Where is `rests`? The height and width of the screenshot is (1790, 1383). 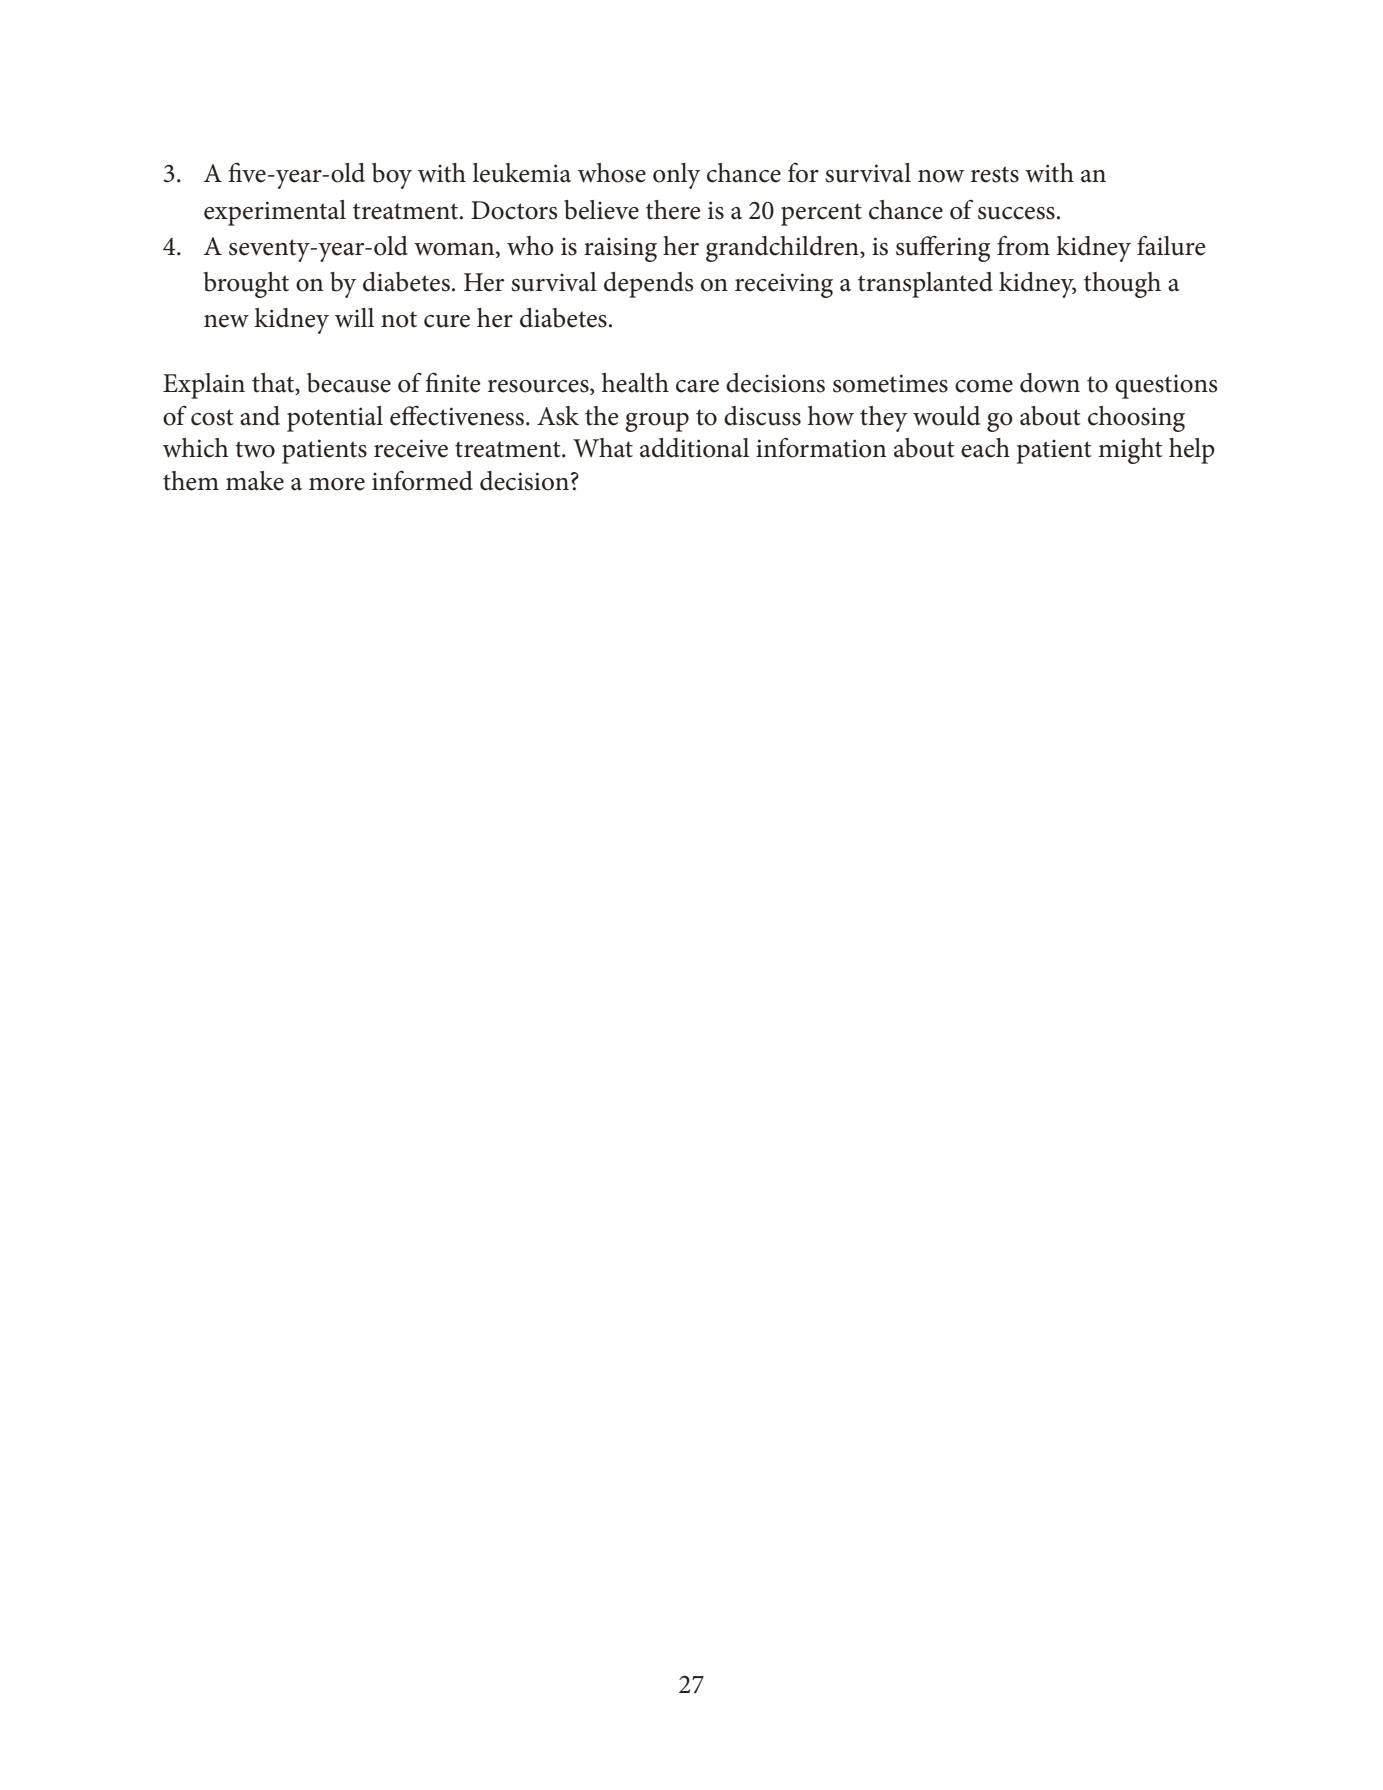 rests is located at coordinates (995, 174).
